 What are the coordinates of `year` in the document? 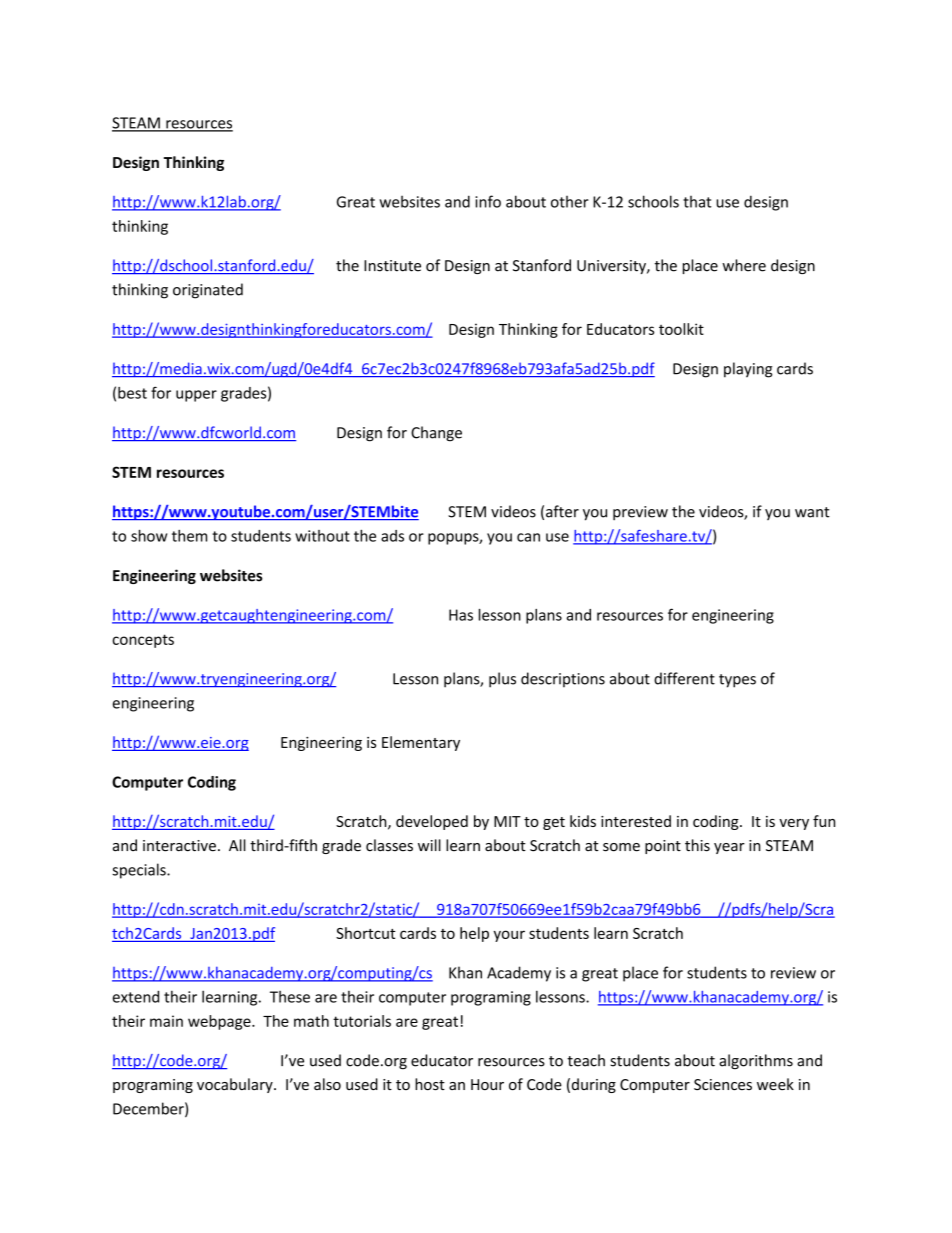 It's located at (729, 848).
